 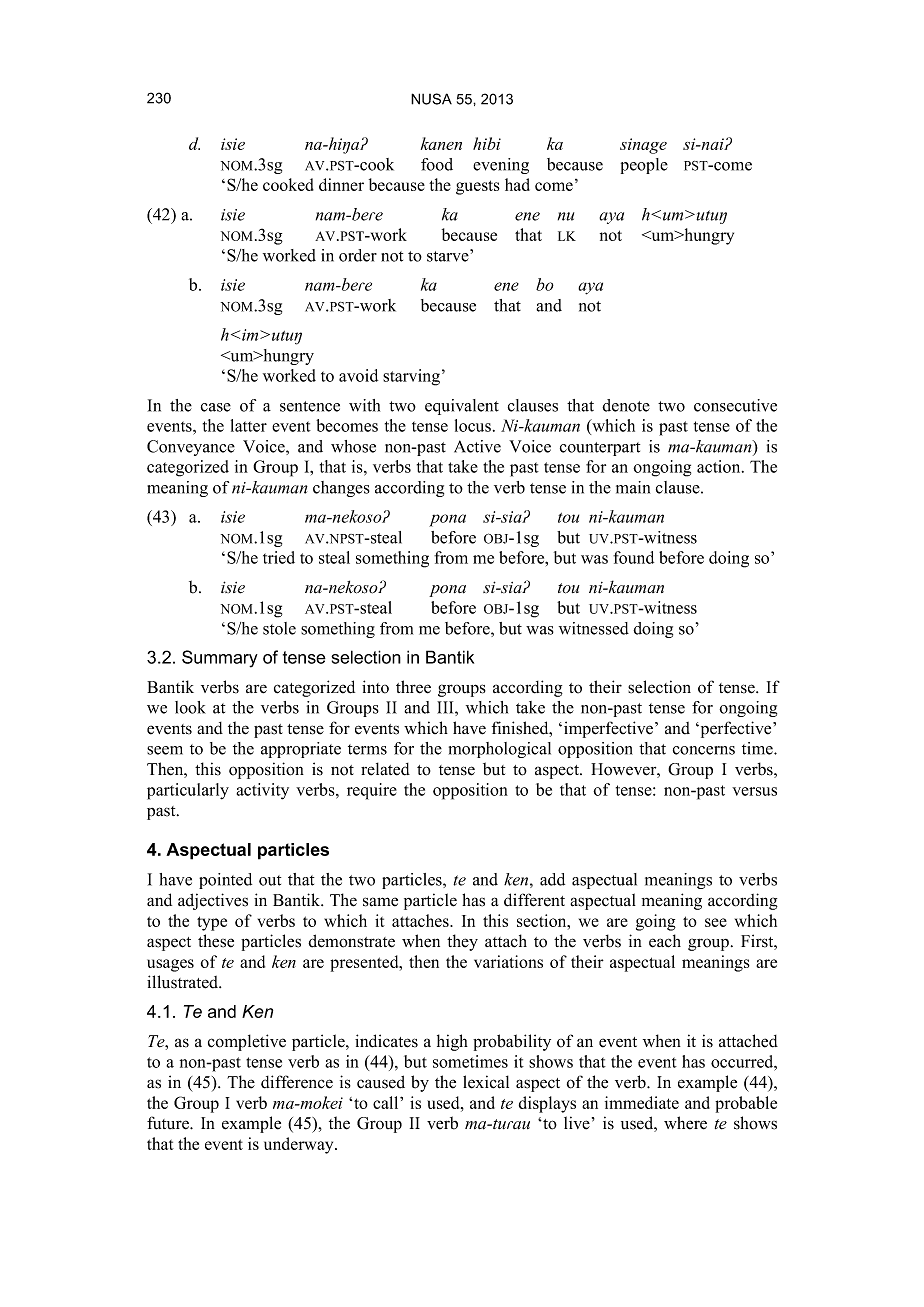 I want to click on pointed, so click(x=225, y=881).
